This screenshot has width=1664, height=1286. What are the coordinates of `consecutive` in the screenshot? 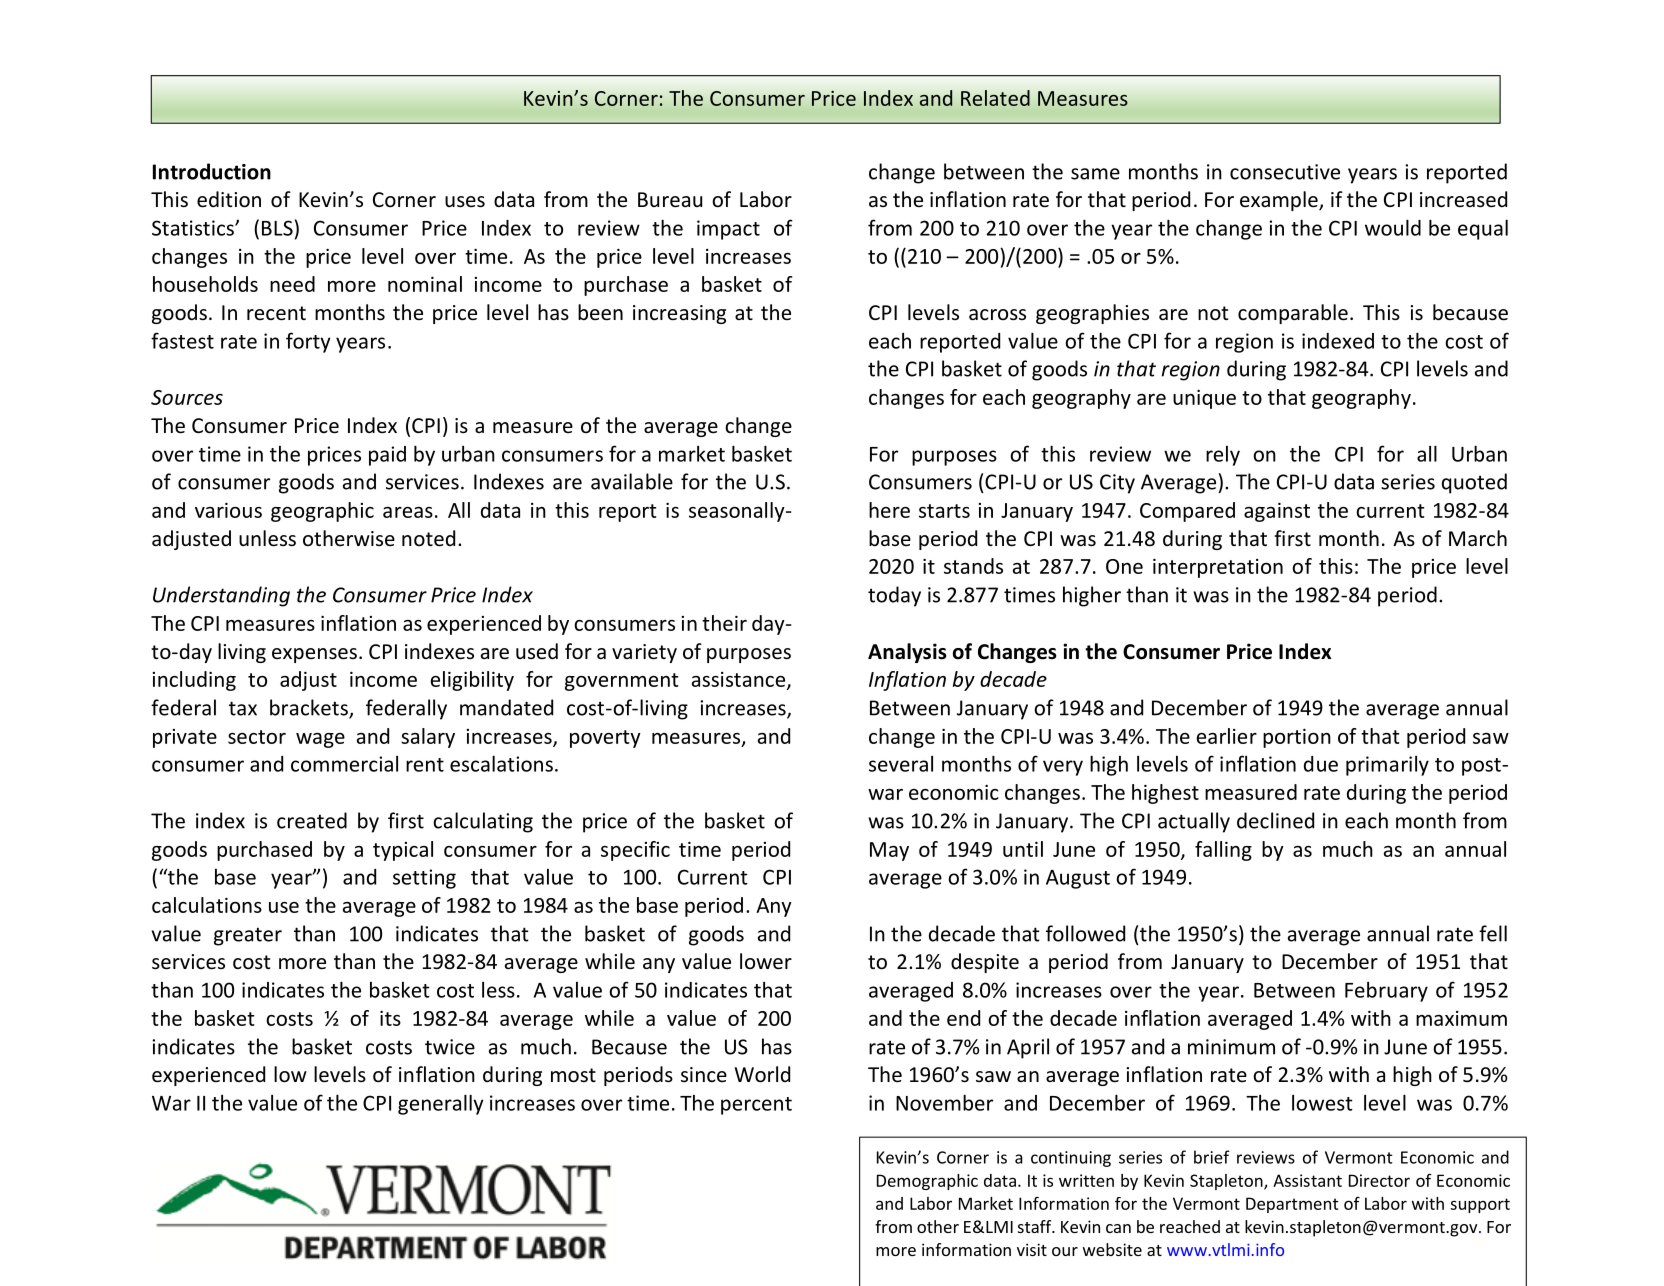 It's located at (1285, 172).
